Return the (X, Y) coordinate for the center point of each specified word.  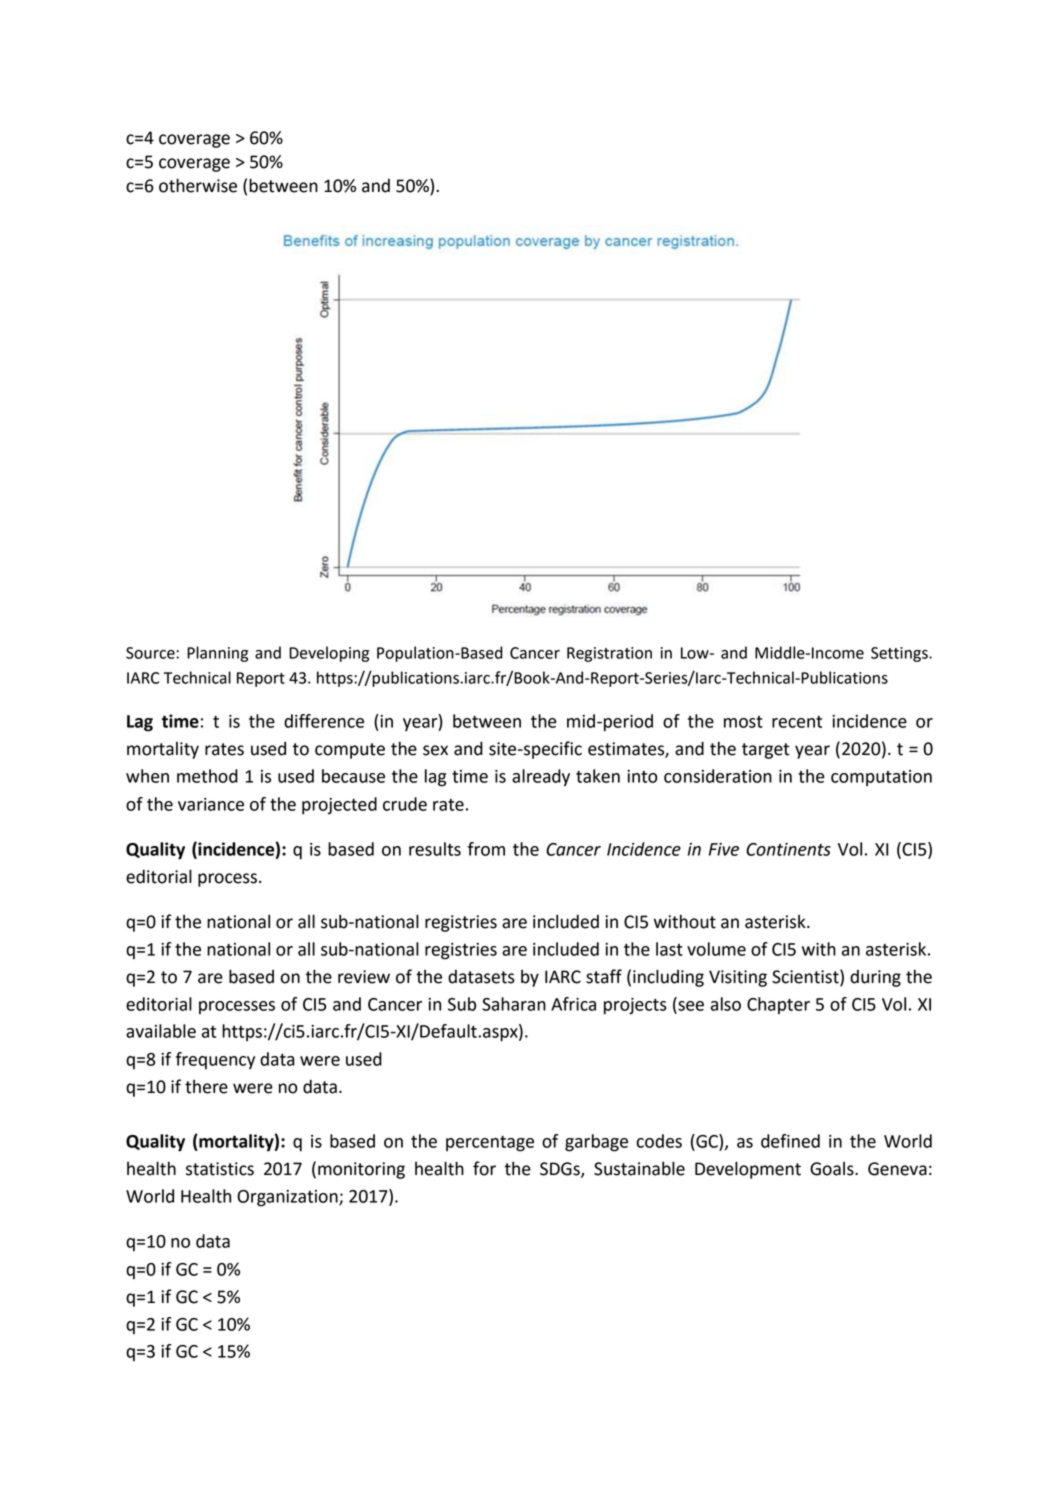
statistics (220, 1169)
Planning (217, 654)
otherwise (198, 185)
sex (435, 750)
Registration (609, 654)
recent (797, 722)
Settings (900, 654)
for (484, 1168)
